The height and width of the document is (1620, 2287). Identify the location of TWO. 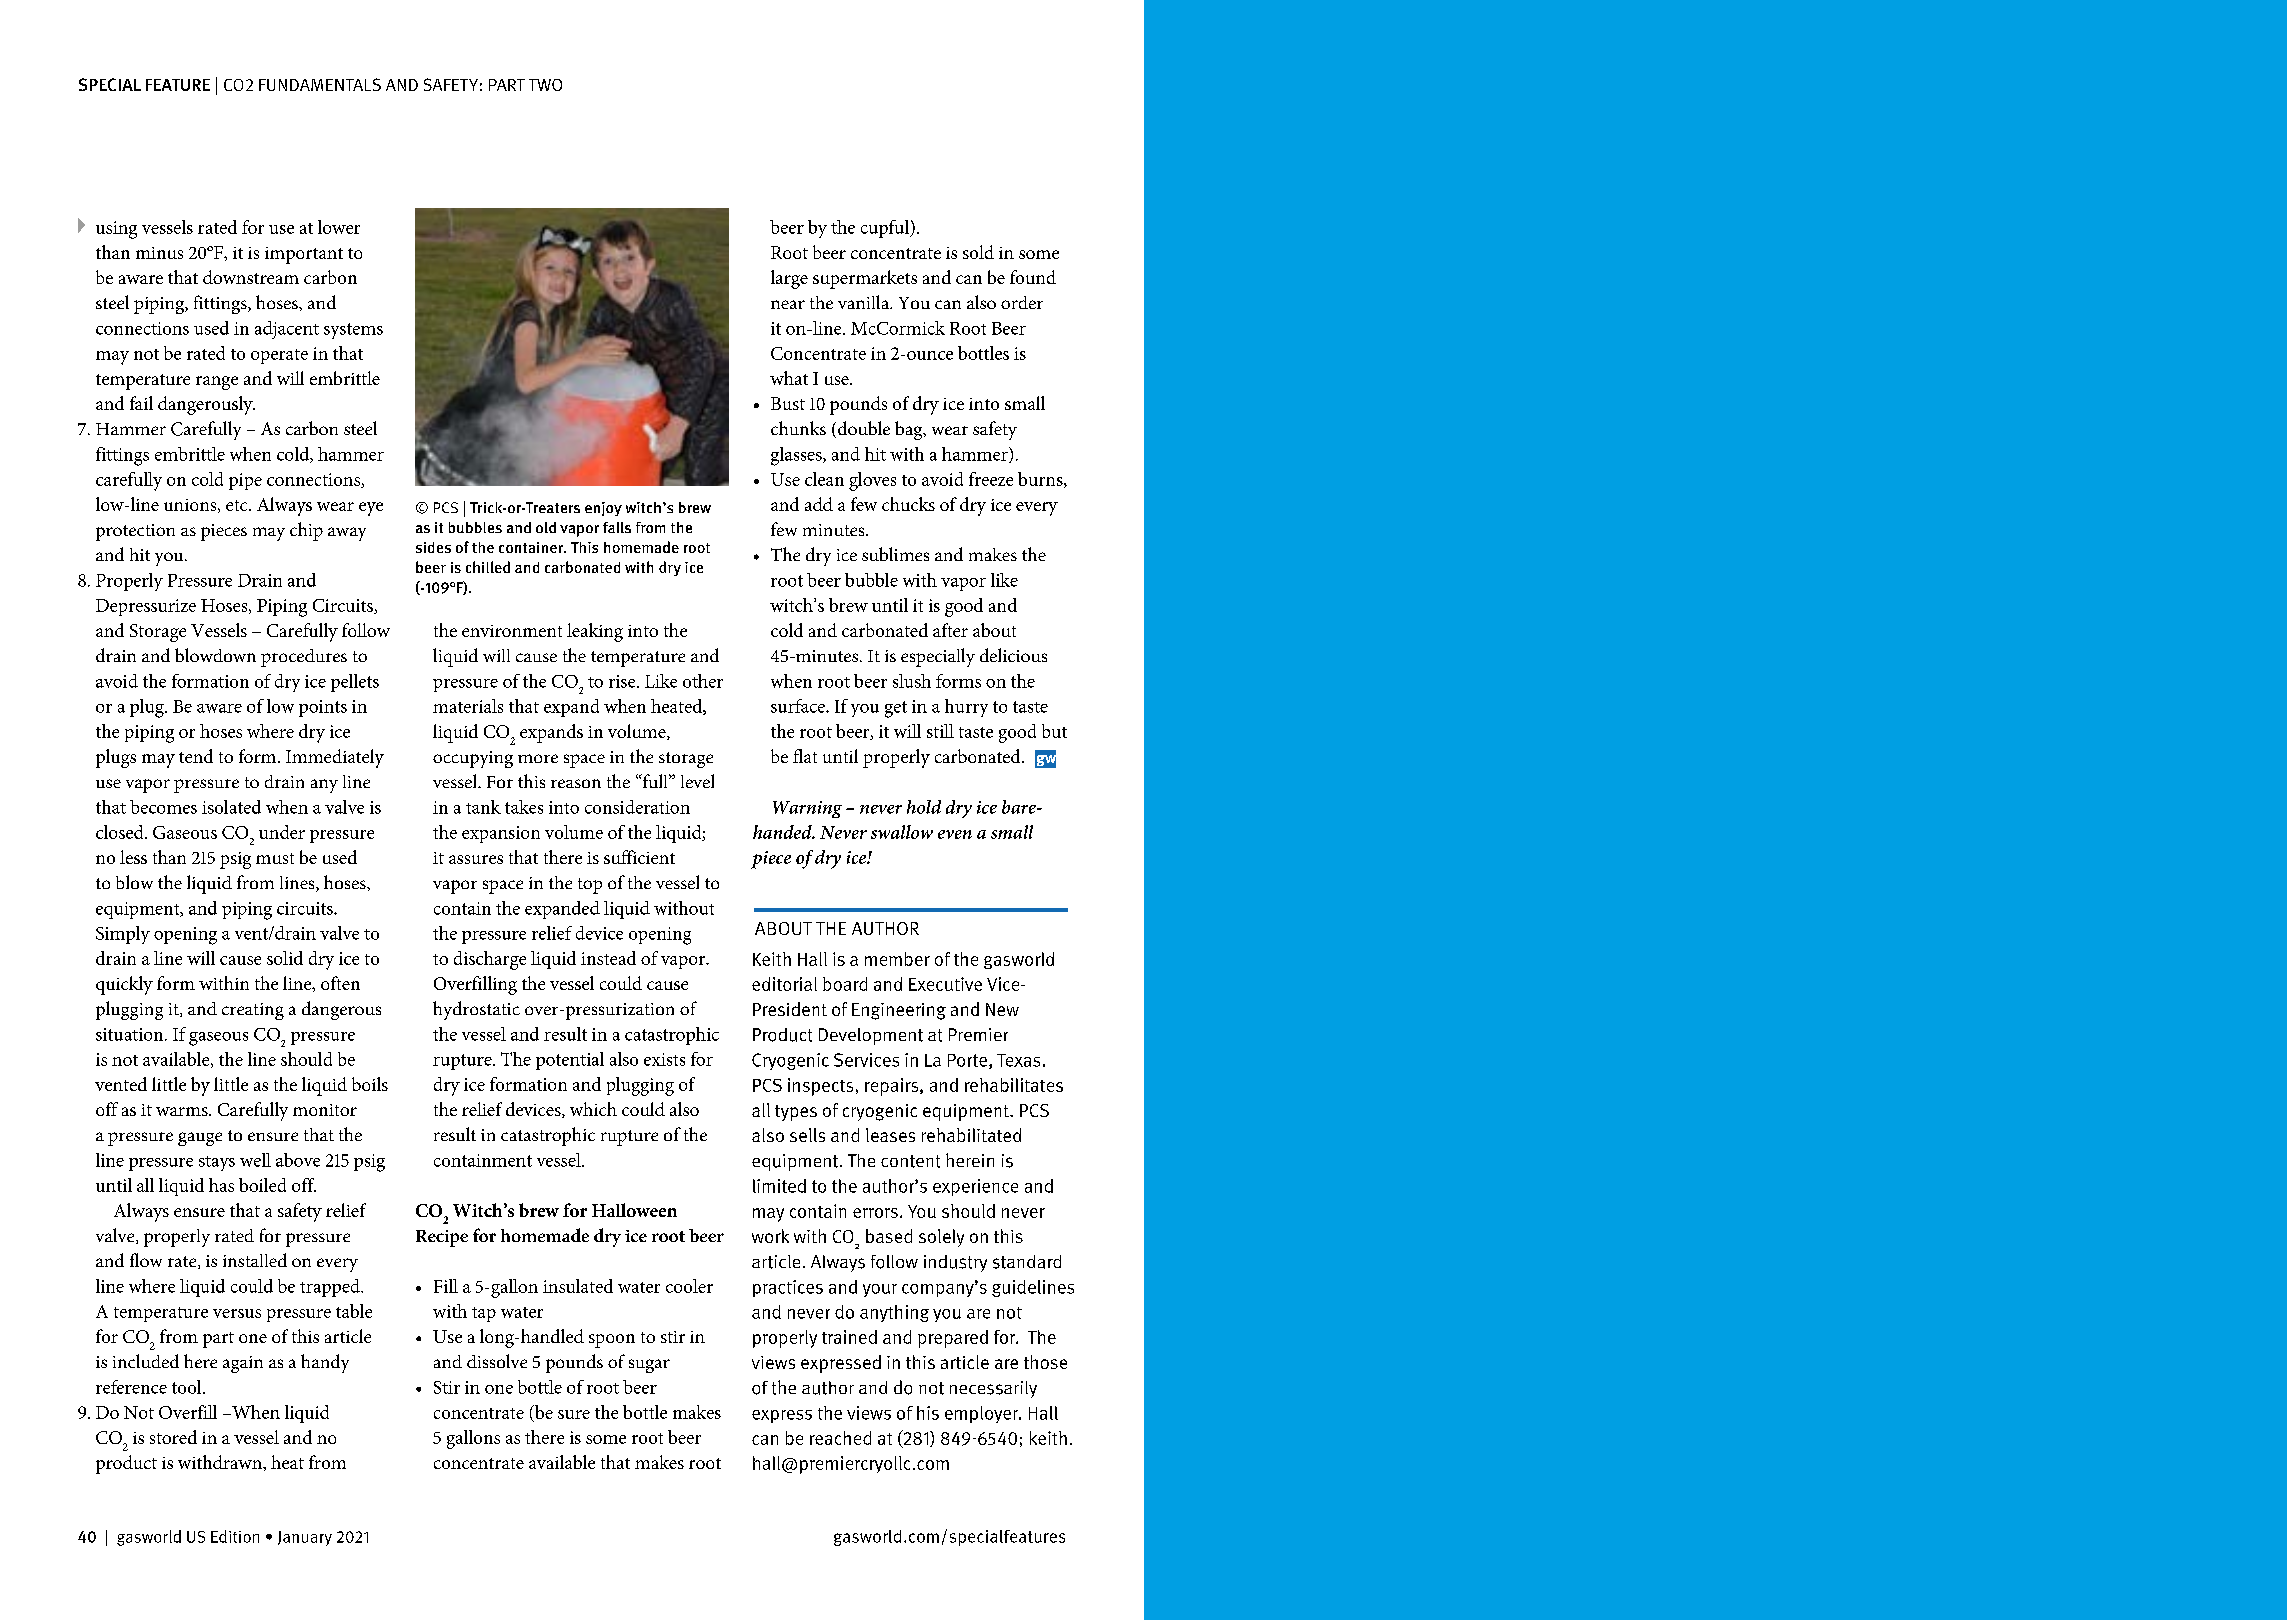
(545, 85).
